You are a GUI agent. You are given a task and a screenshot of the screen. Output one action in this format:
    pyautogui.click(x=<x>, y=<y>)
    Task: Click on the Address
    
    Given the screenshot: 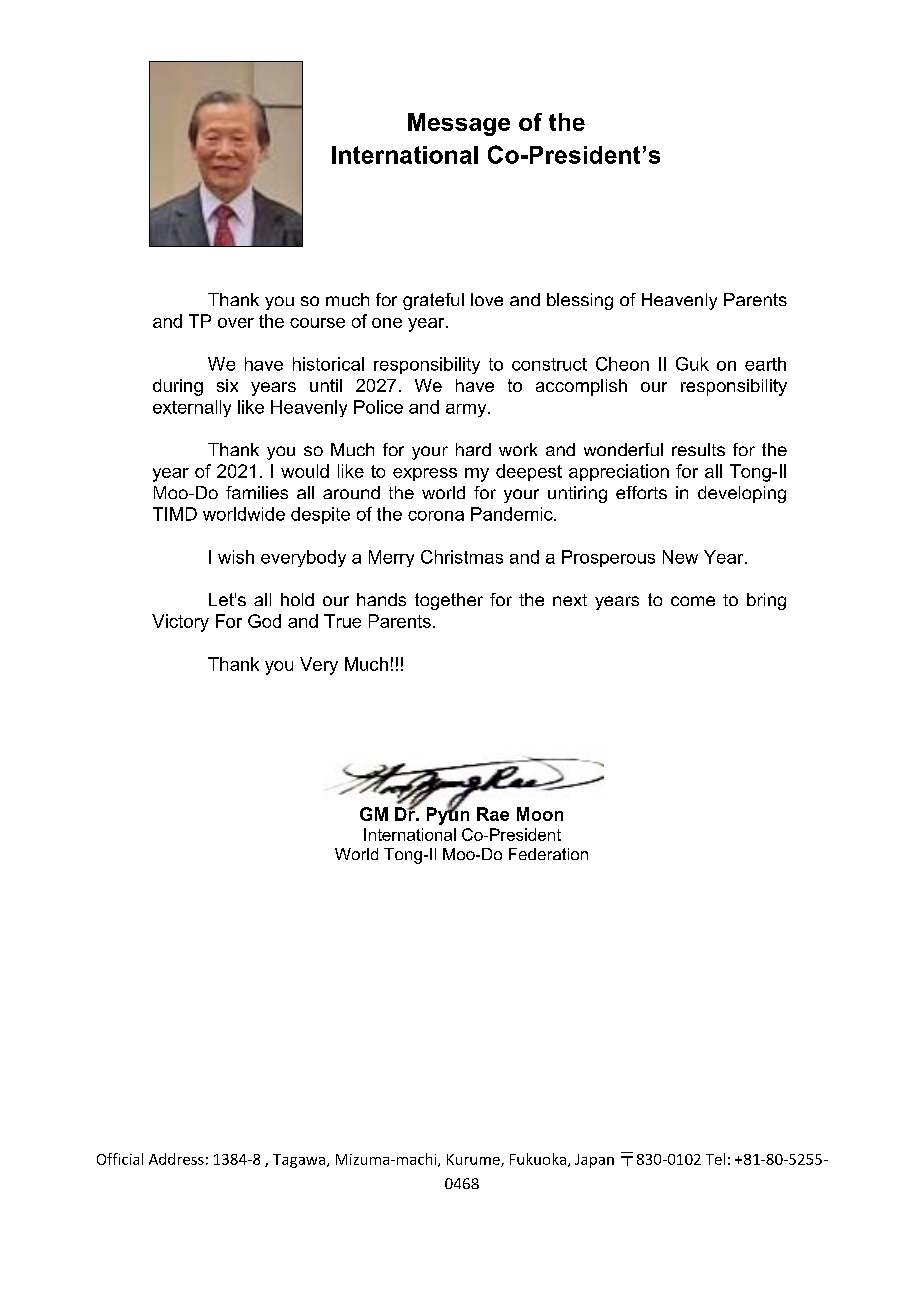 What is the action you would take?
    pyautogui.click(x=176, y=1159)
